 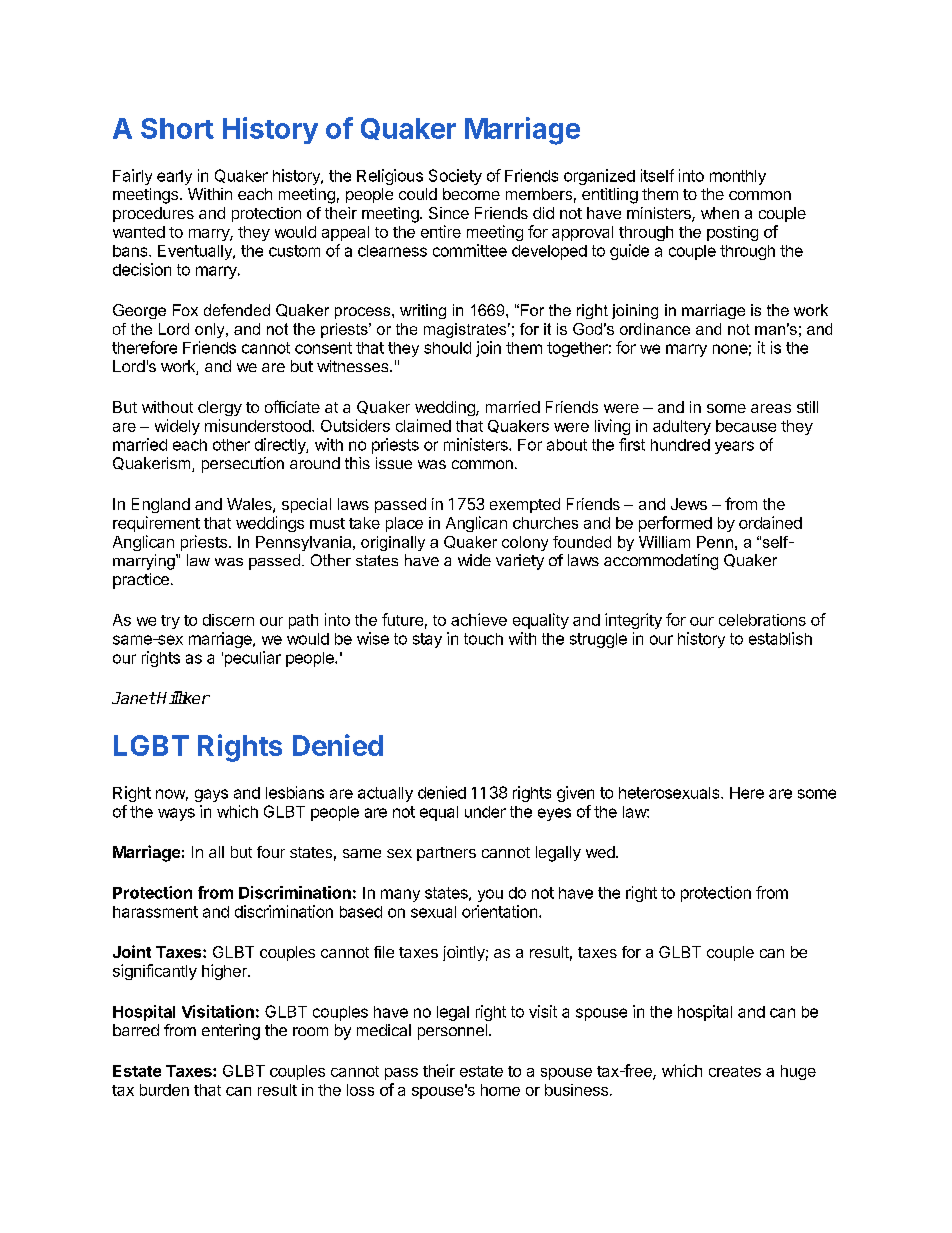 What do you see at coordinates (231, 1032) in the screenshot?
I see `entering` at bounding box center [231, 1032].
